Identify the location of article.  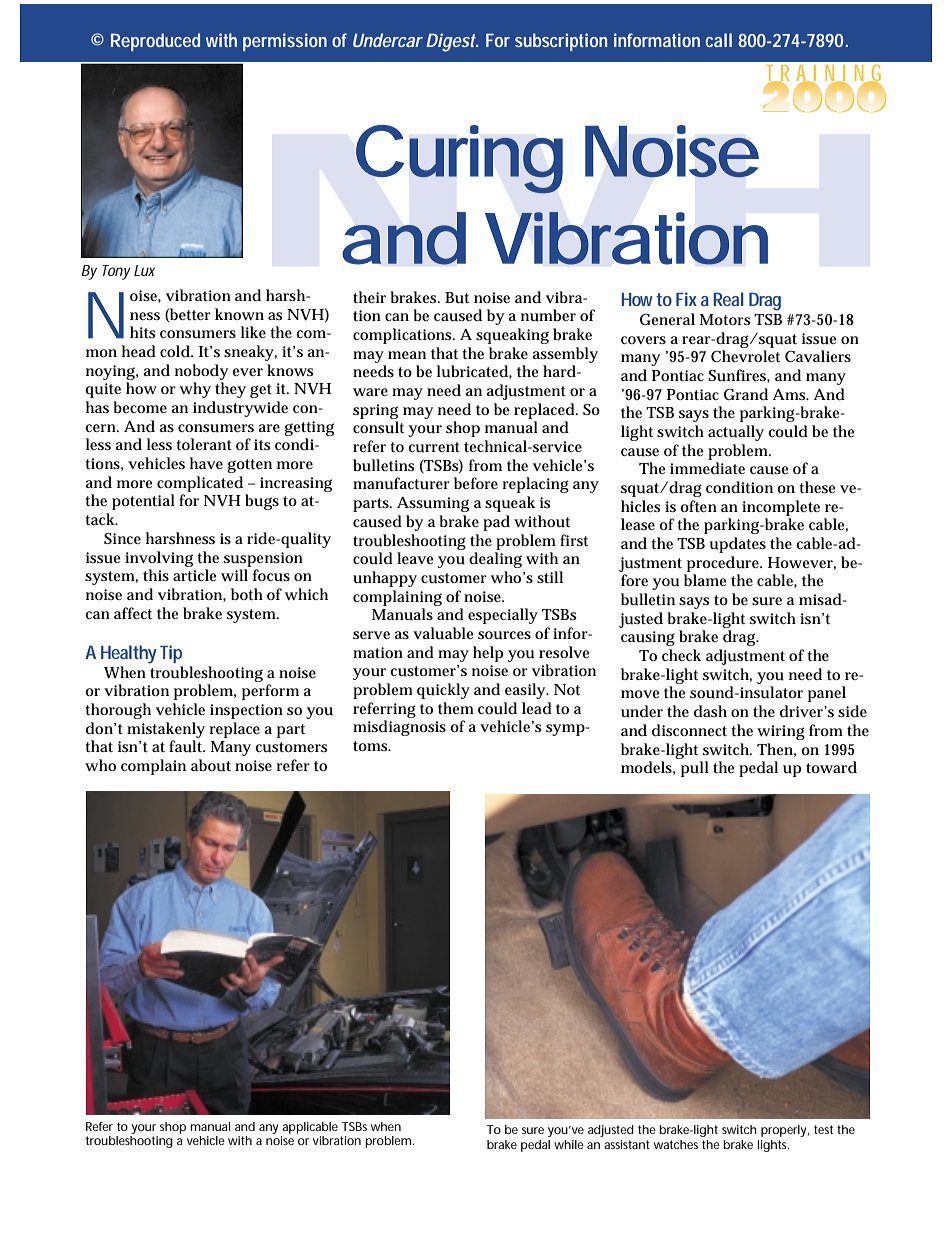
(194, 575).
